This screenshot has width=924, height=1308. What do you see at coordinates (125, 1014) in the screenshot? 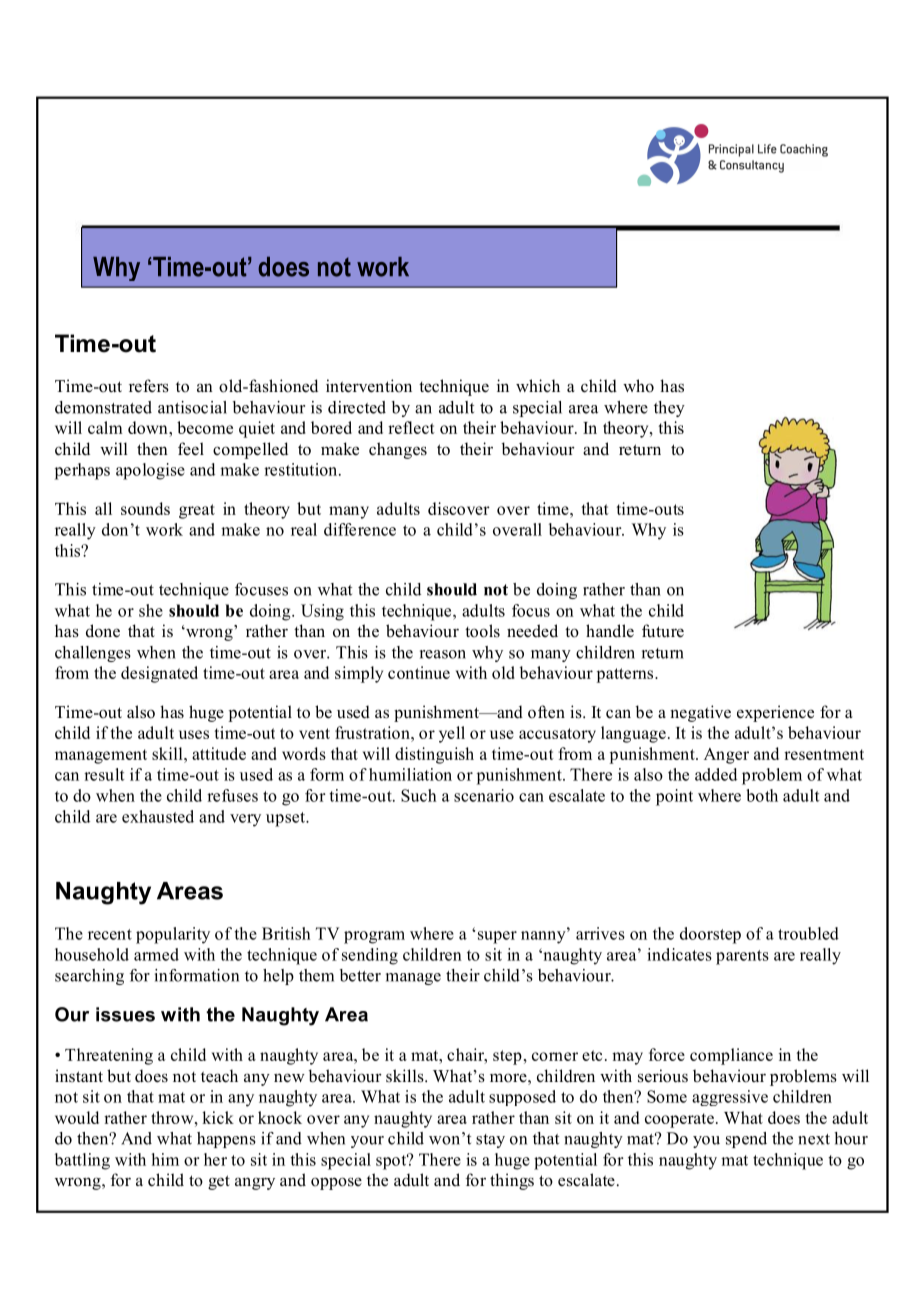
I see `issues` at bounding box center [125, 1014].
